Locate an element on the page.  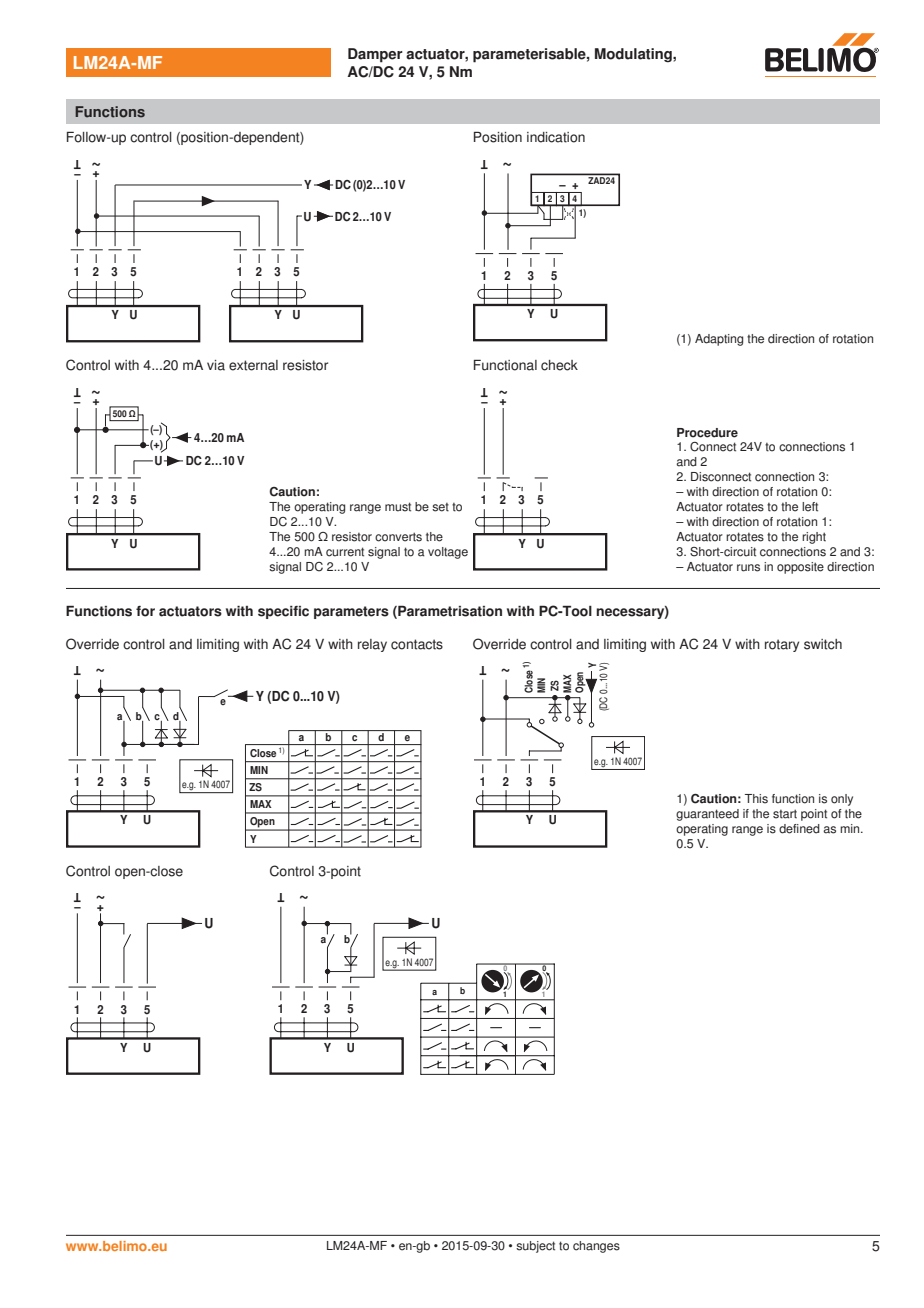
via is located at coordinates (216, 365).
